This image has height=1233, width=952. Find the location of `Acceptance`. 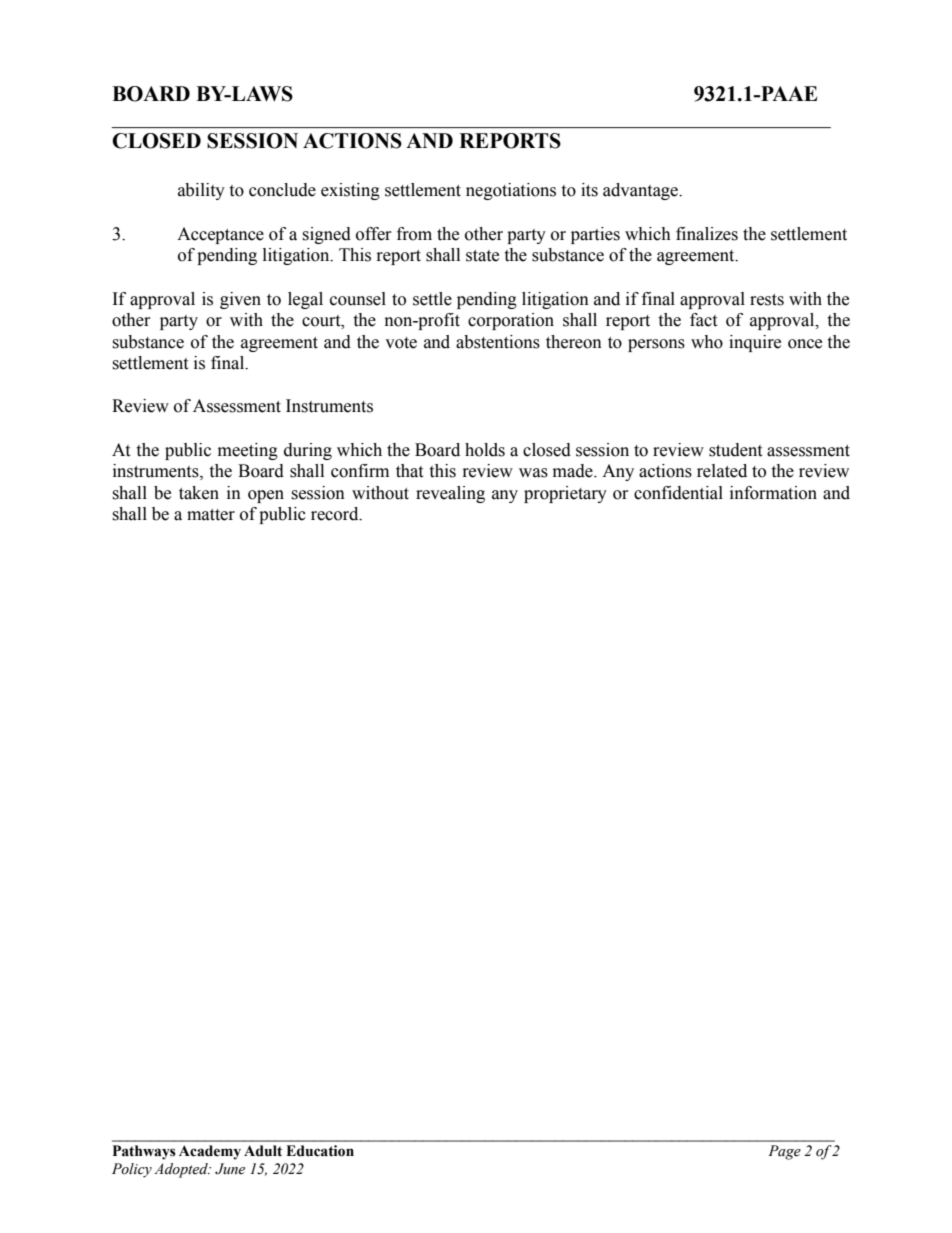

Acceptance is located at coordinates (220, 235).
